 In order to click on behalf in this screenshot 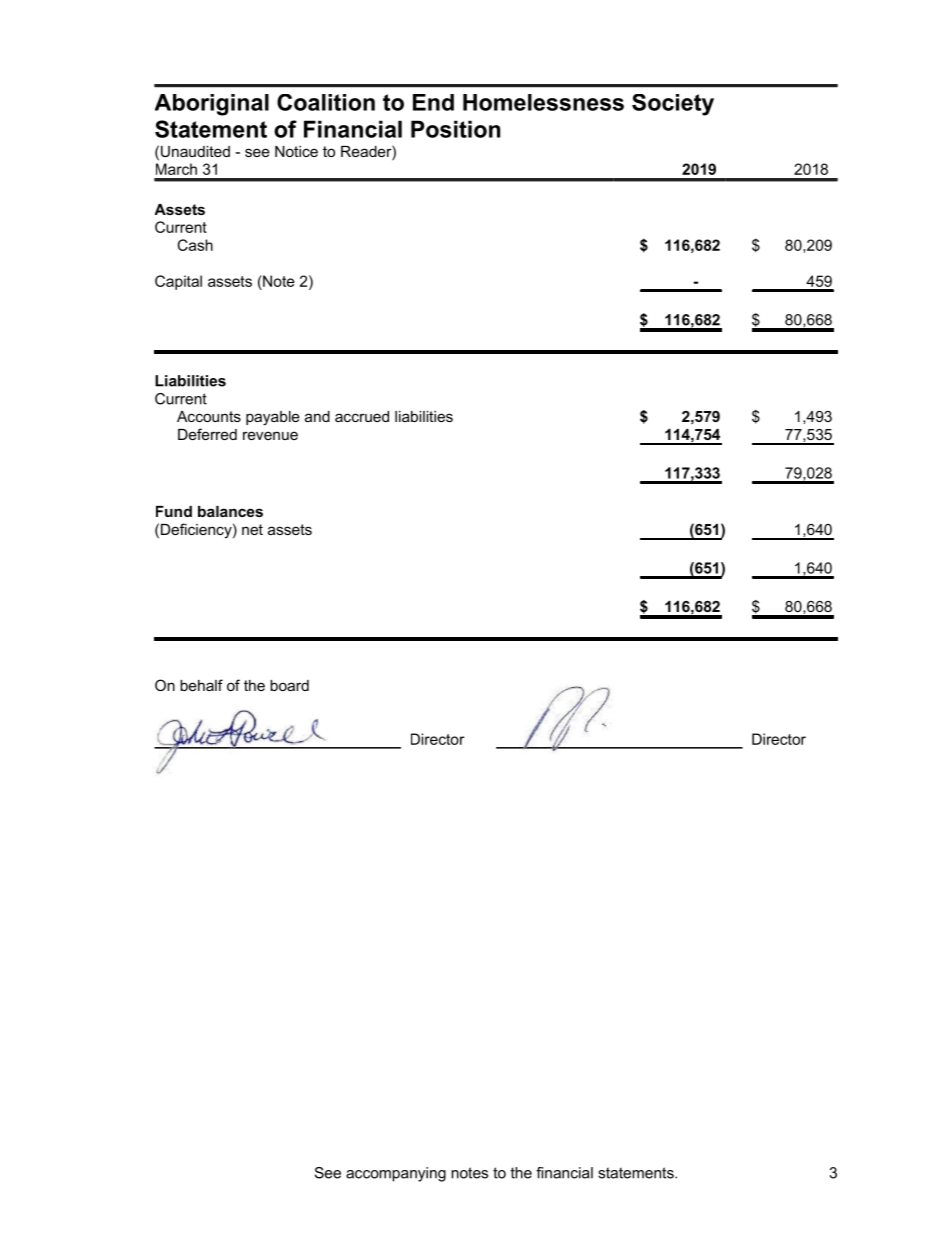, I will do `click(201, 685)`.
